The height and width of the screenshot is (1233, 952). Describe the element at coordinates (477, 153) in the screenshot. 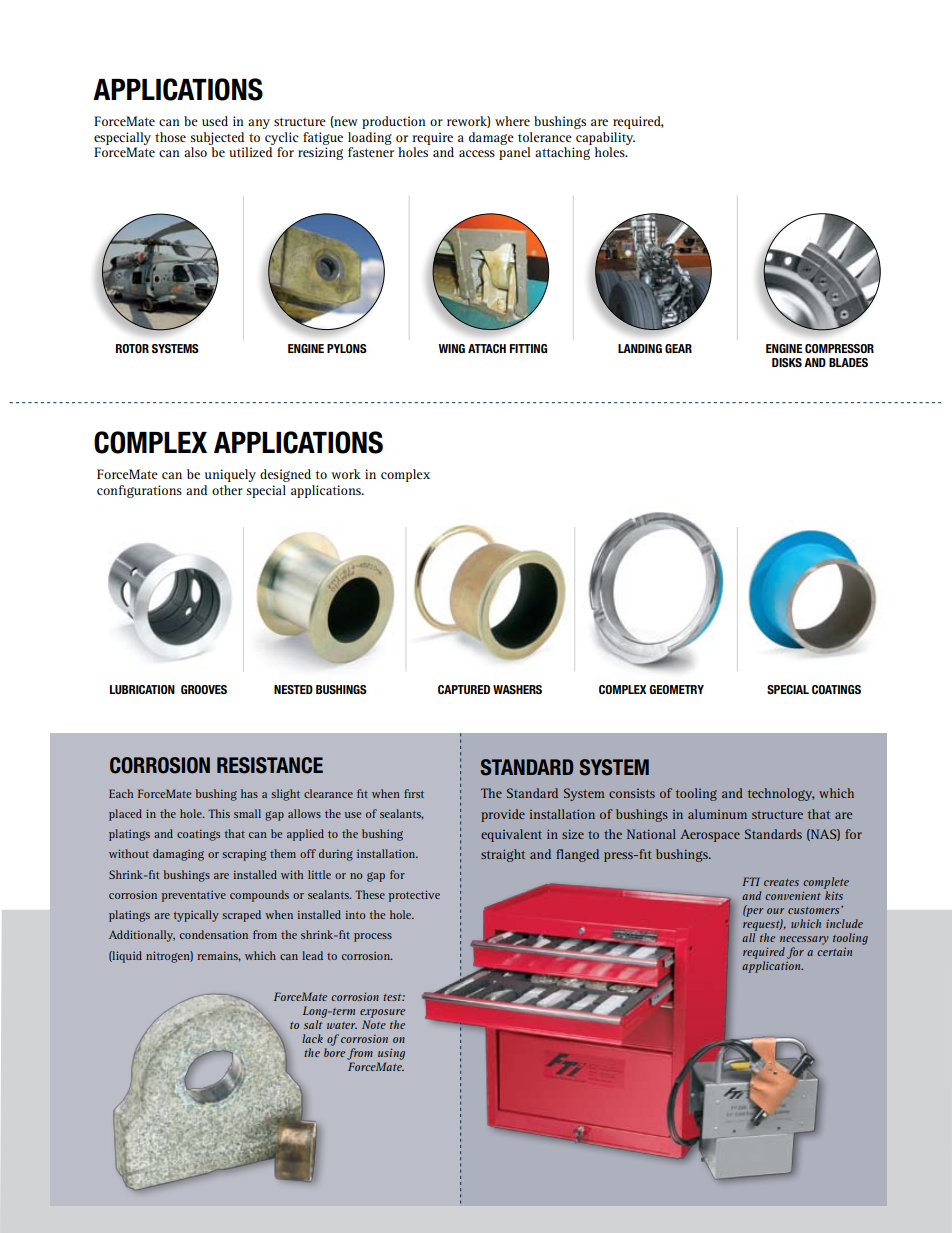

I see `access` at that location.
